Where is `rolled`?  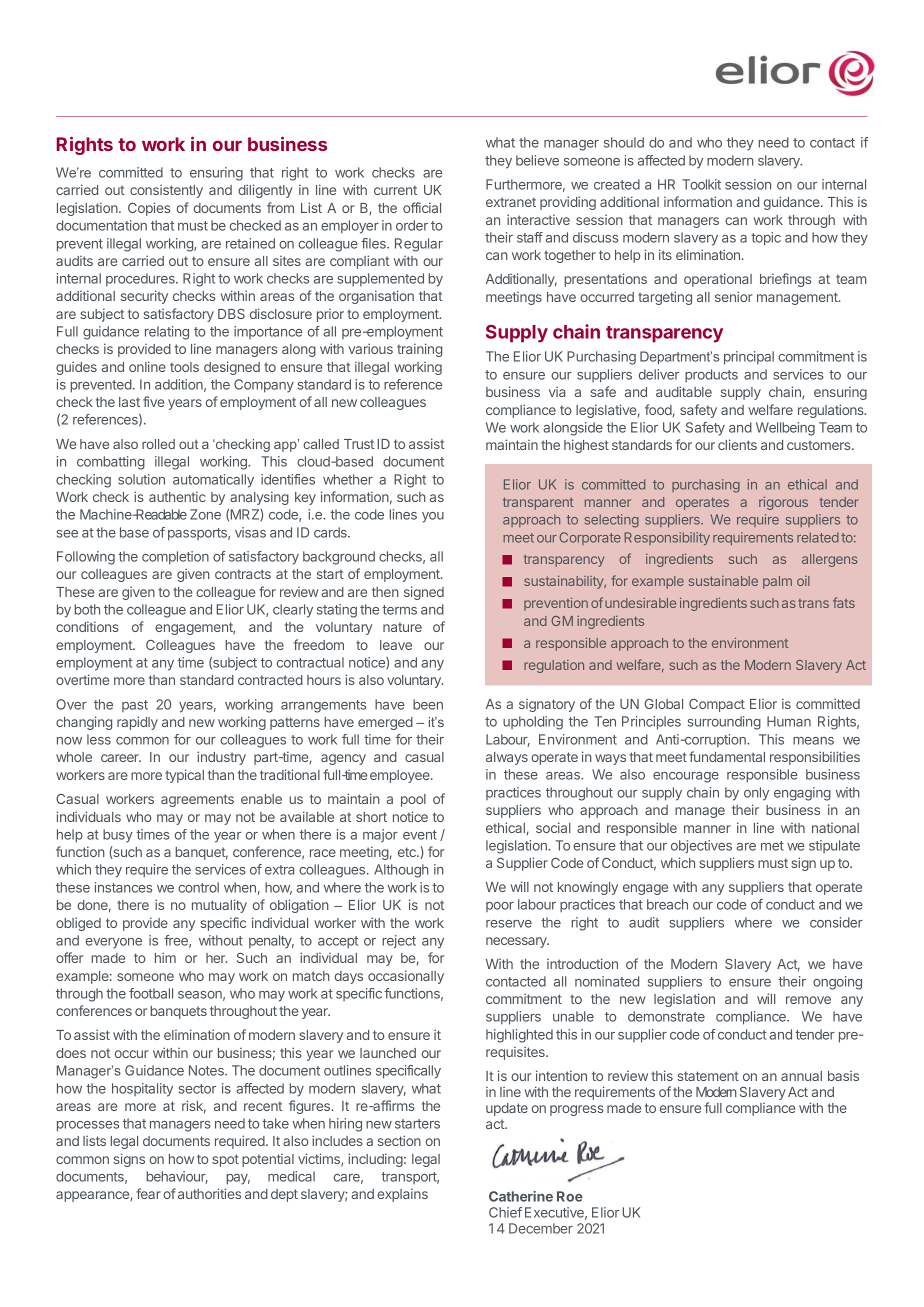
rolled is located at coordinates (158, 444).
